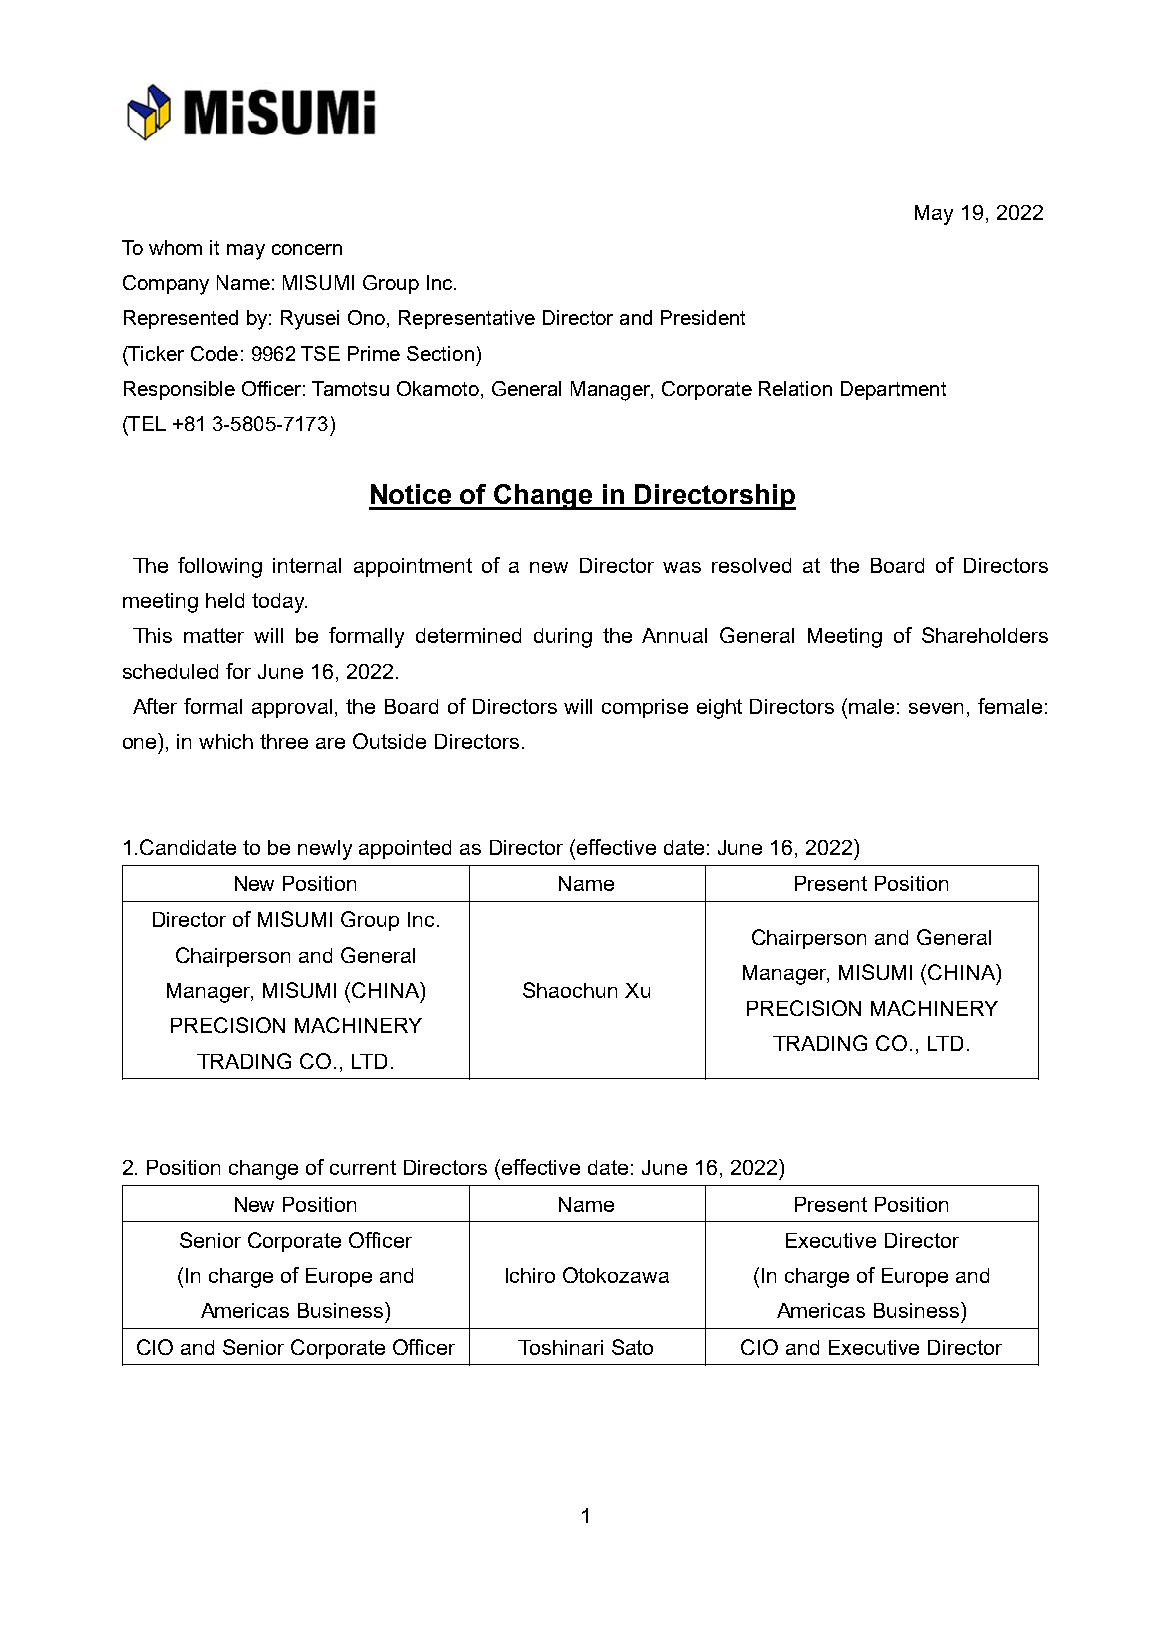 The height and width of the image is (1650, 1166). What do you see at coordinates (936, 708) in the image?
I see `seven` at bounding box center [936, 708].
